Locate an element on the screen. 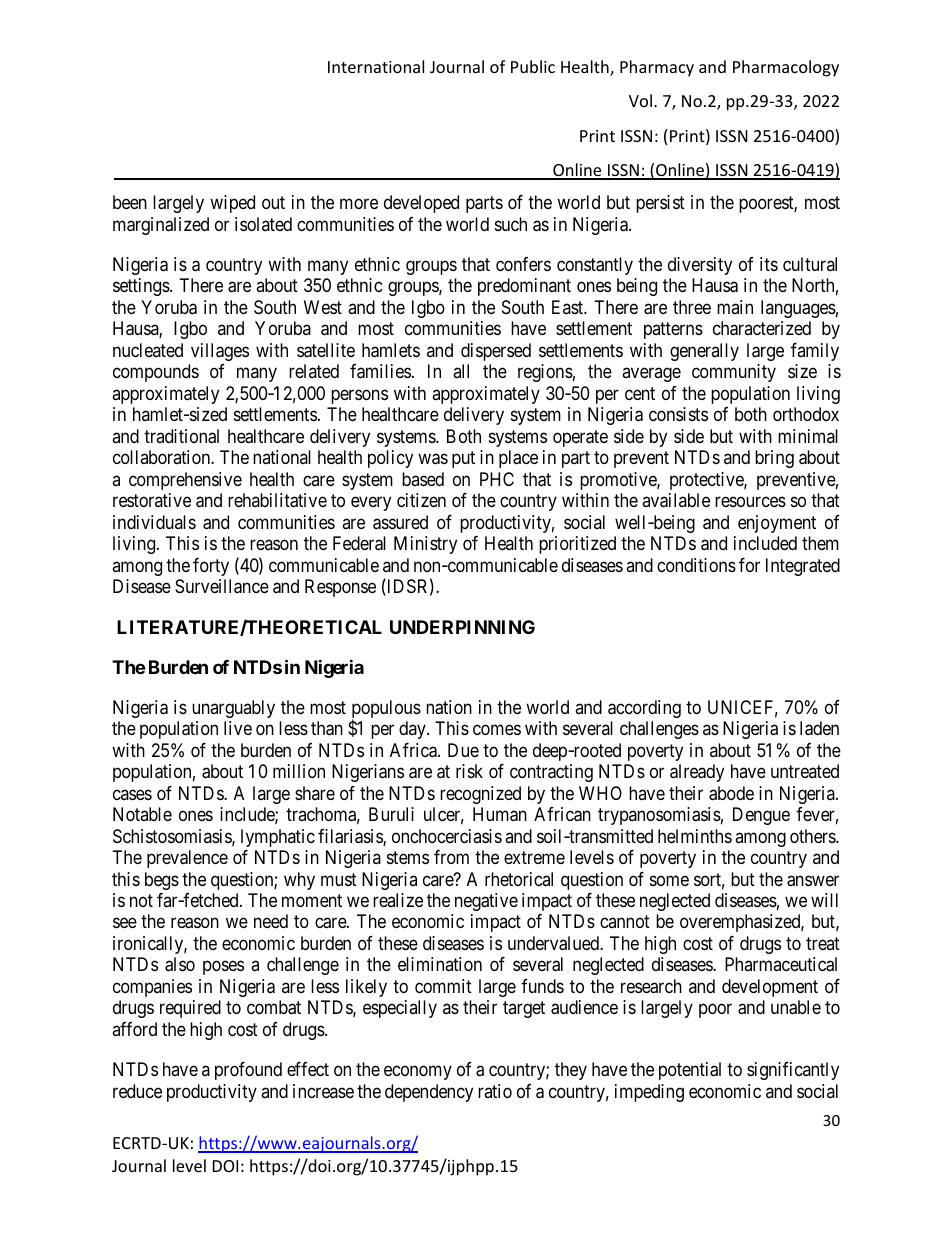 The height and width of the screenshot is (1233, 952). profound is located at coordinates (248, 1071).
